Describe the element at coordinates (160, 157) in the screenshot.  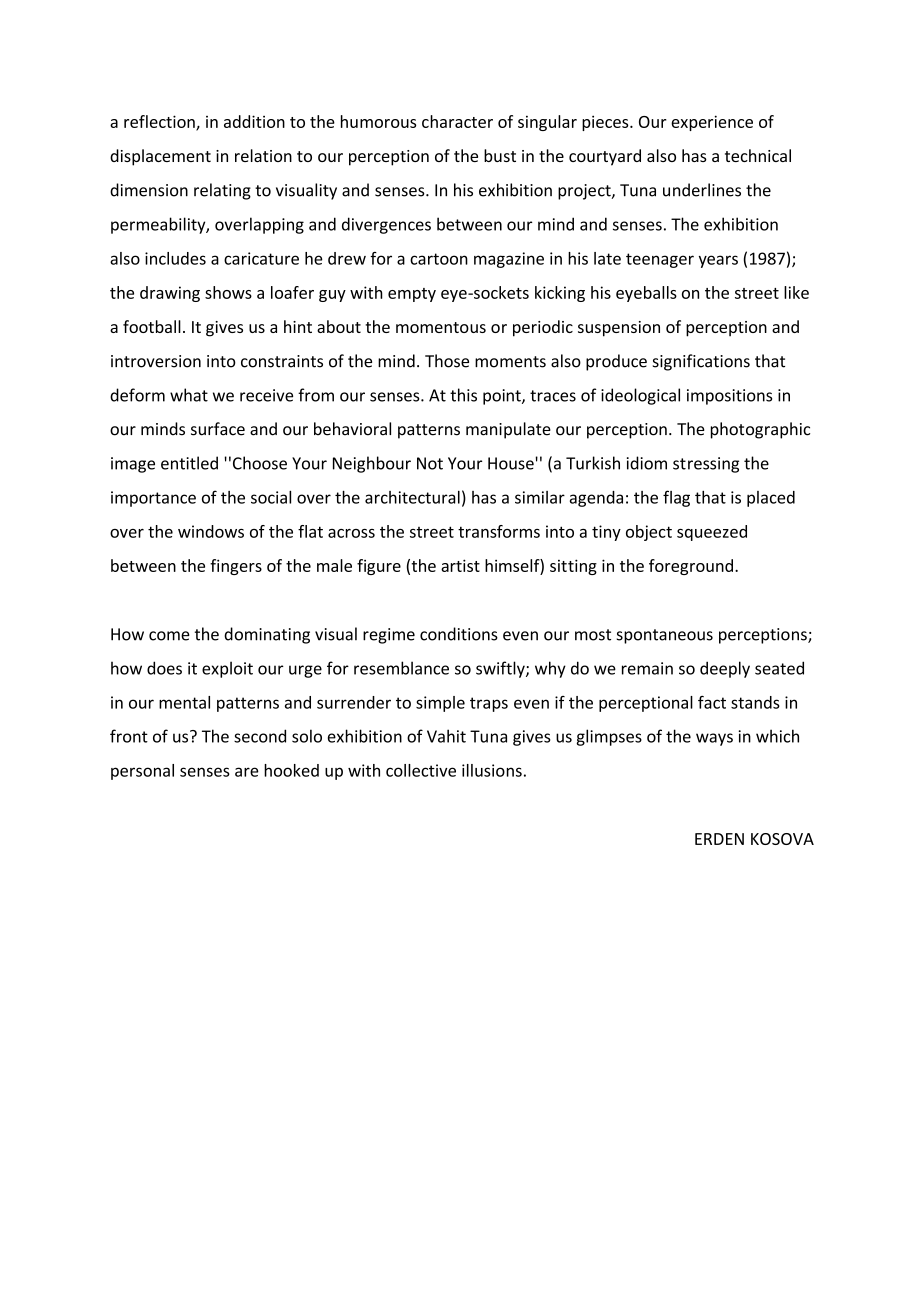
I see `displacement` at that location.
